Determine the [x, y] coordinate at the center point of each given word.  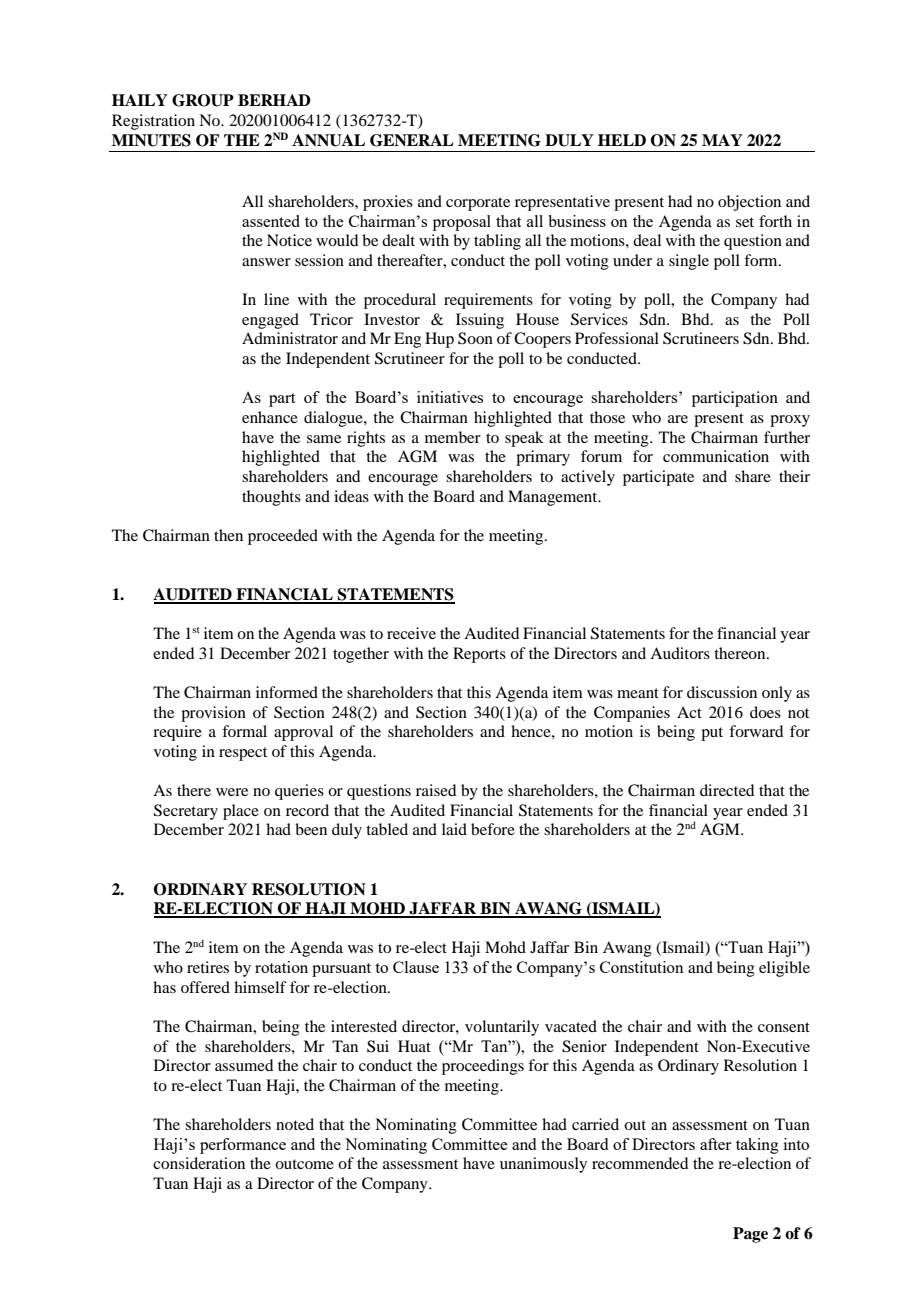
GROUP [203, 100]
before [493, 829]
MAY [722, 140]
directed [727, 790]
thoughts [271, 498]
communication [716, 456]
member [453, 437]
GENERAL [412, 140]
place [241, 812]
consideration [199, 1163]
